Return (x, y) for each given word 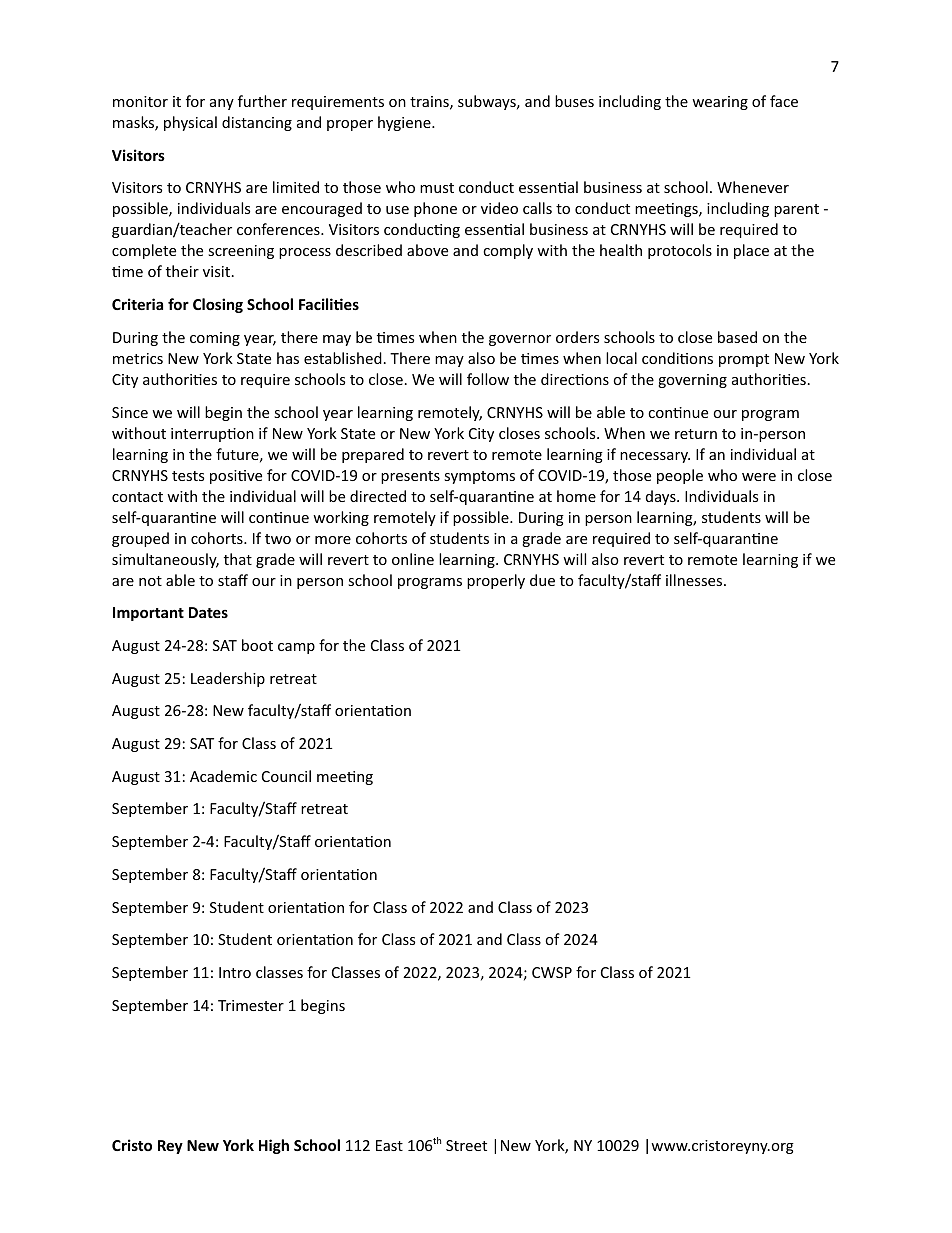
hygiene (405, 123)
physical (190, 123)
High (274, 1146)
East (389, 1145)
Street (466, 1145)
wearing (720, 103)
